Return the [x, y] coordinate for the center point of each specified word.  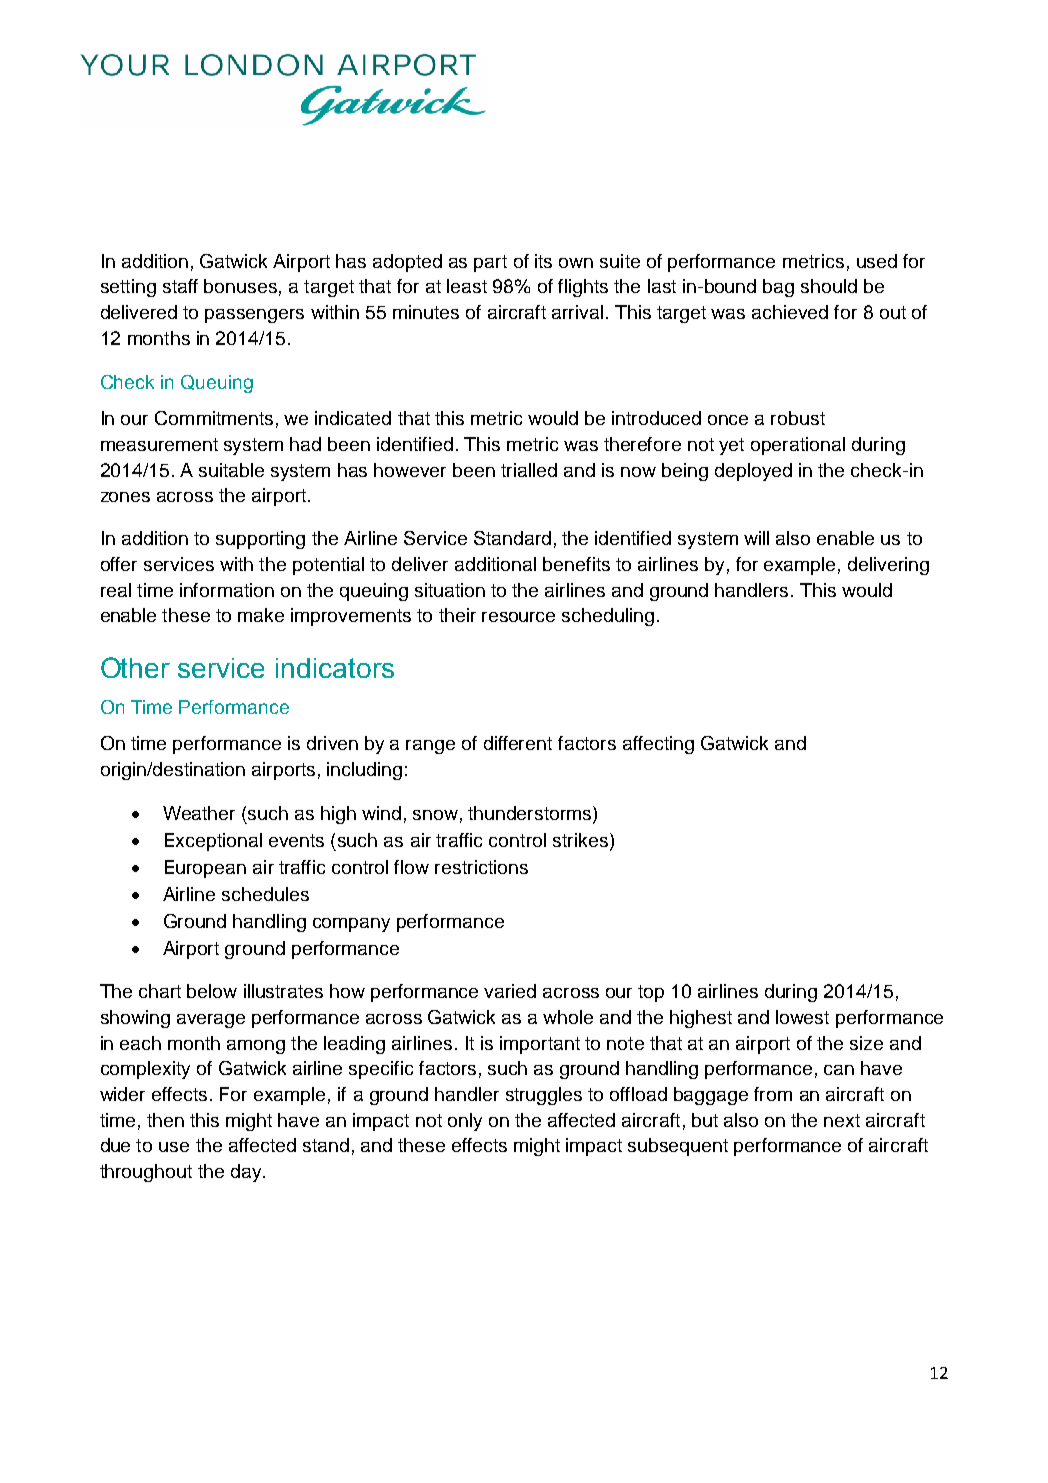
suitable [231, 470]
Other [135, 667]
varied [510, 991]
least [467, 286]
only [465, 1122]
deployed [753, 472]
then [165, 1120]
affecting [658, 745]
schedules [265, 894]
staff [180, 286]
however [410, 470]
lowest [802, 1017]
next [842, 1120]
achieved [790, 312]
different [518, 743]
